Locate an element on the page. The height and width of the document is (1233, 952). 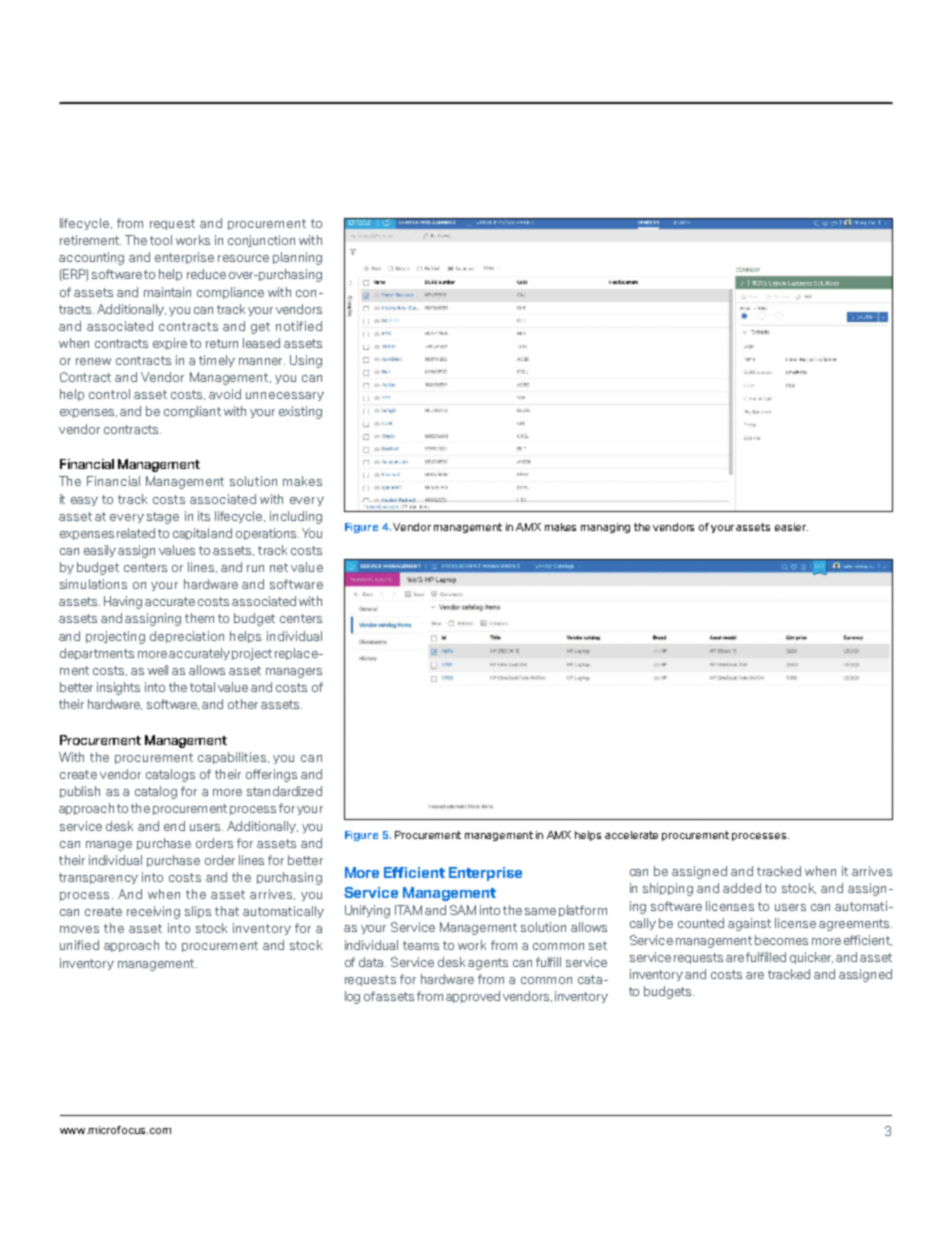
compliant is located at coordinates (192, 412).
